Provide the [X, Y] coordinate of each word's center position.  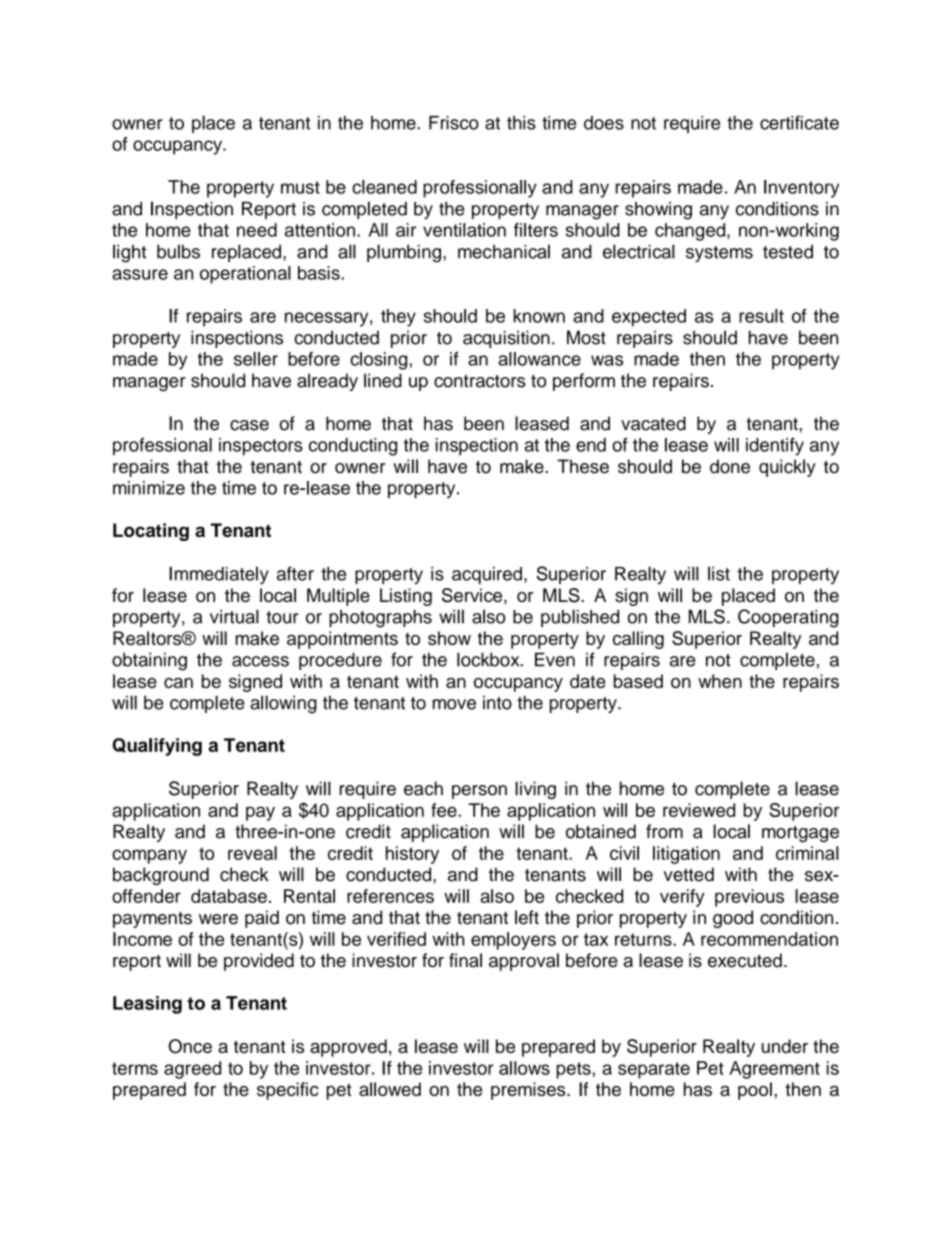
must [300, 187]
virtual [234, 616]
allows [524, 1068]
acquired [487, 575]
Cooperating [788, 618]
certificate [799, 122]
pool [755, 1091]
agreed [192, 1070]
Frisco [454, 123]
